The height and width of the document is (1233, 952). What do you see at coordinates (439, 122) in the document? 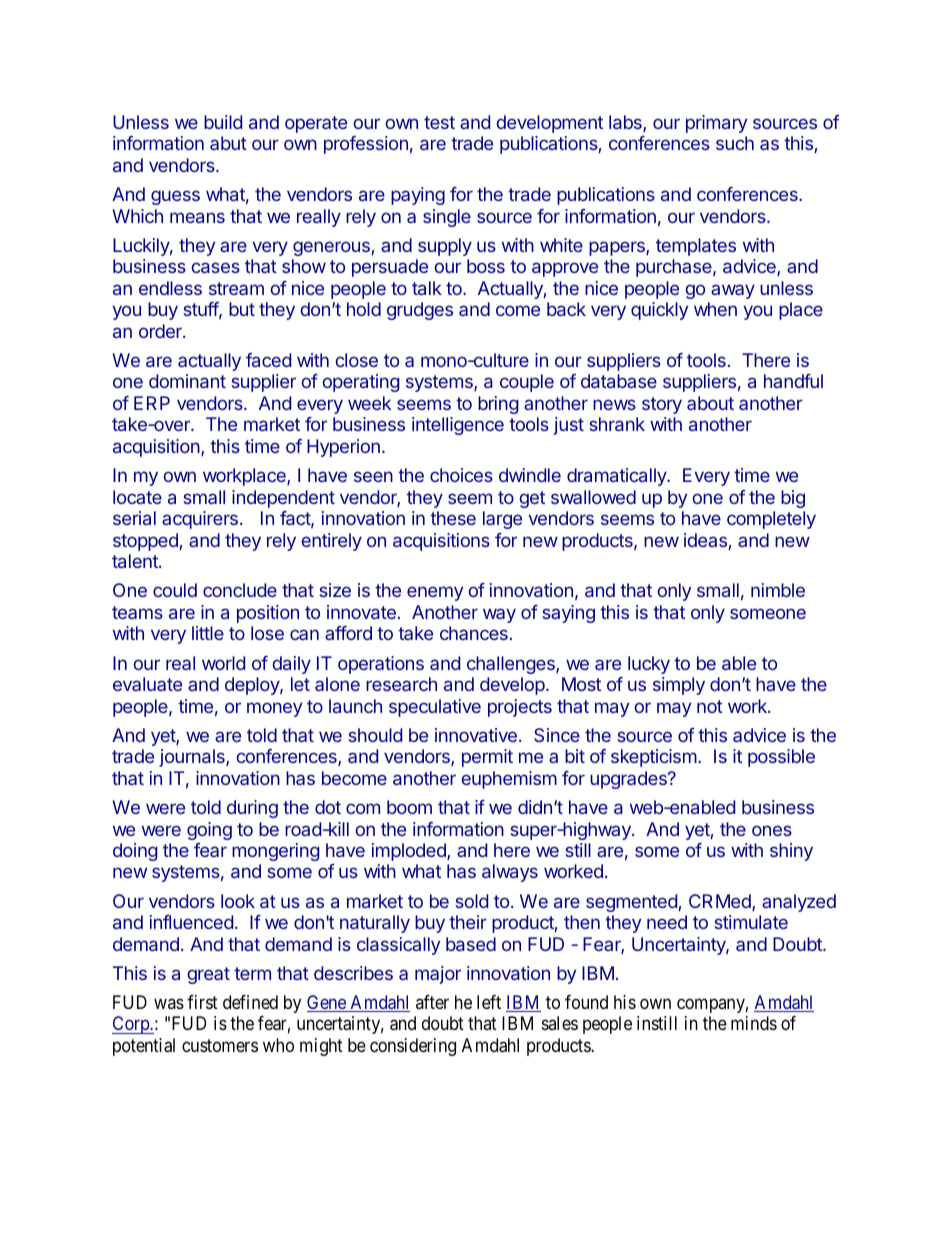
I see `test` at bounding box center [439, 122].
